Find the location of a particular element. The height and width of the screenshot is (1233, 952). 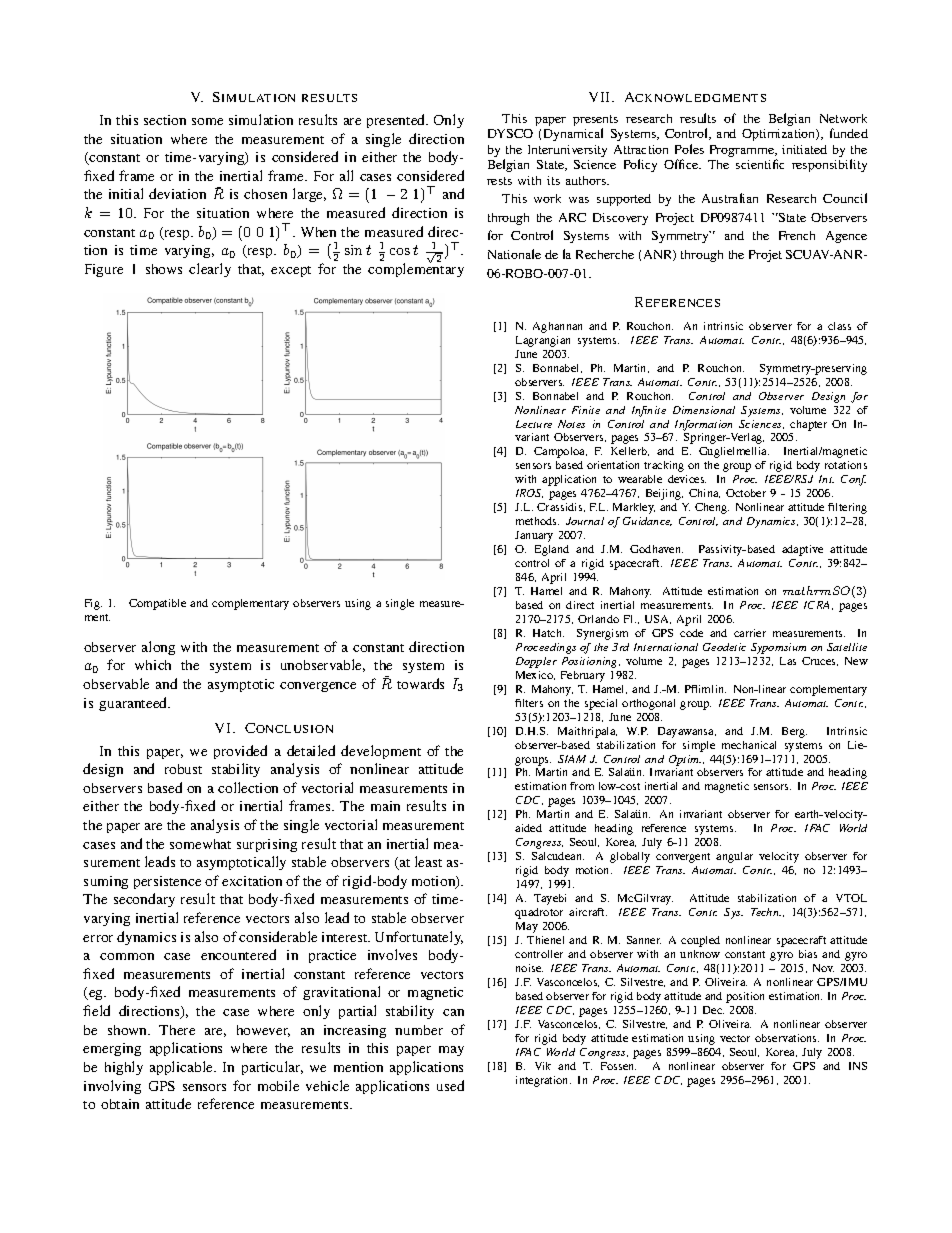

initial is located at coordinates (126, 193).
